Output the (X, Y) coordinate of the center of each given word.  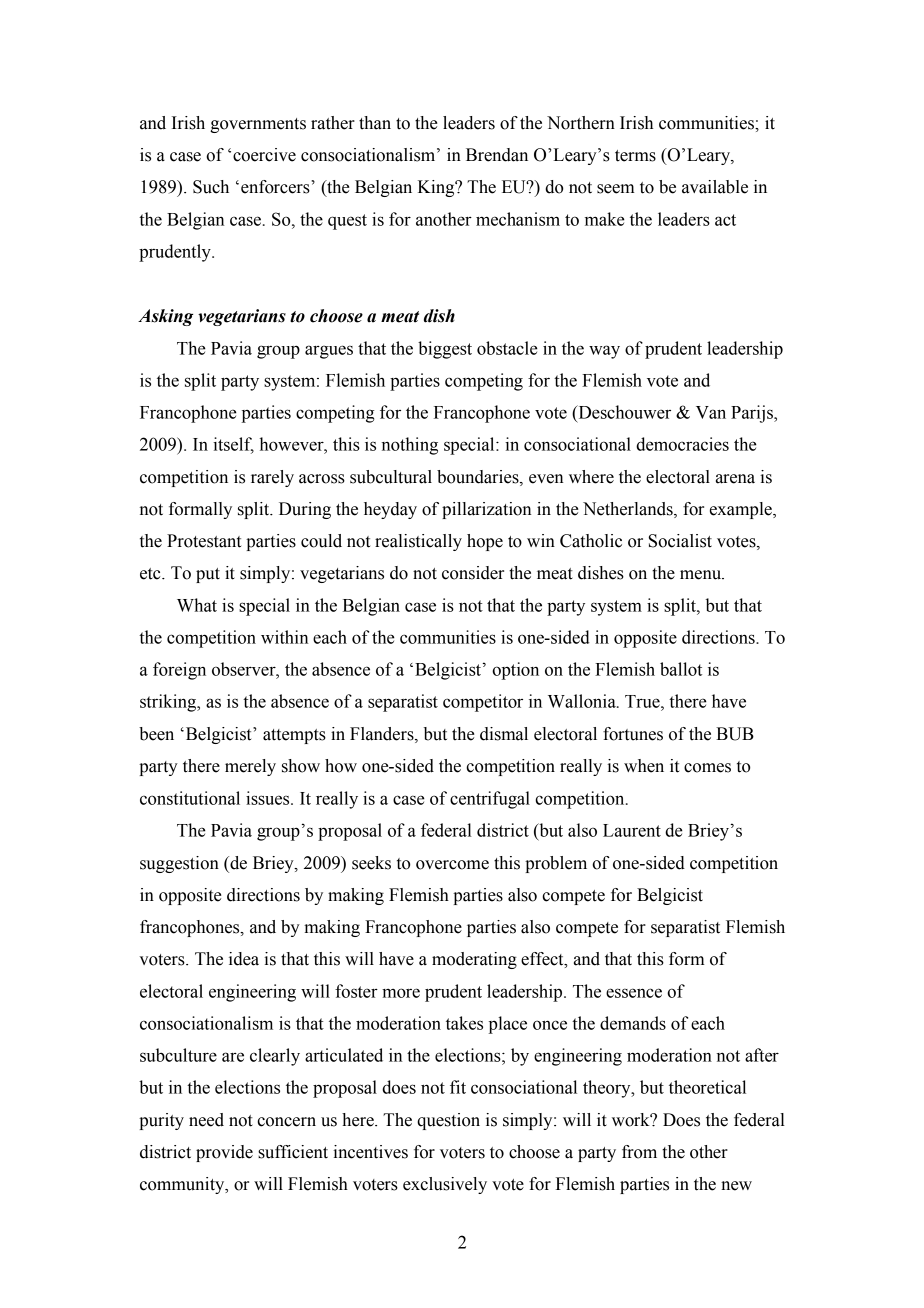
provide (224, 1153)
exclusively (445, 1185)
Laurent (632, 830)
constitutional (190, 798)
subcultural (391, 477)
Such (211, 187)
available (715, 187)
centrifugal (490, 800)
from (639, 1152)
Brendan (497, 155)
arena (735, 479)
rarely (272, 478)
